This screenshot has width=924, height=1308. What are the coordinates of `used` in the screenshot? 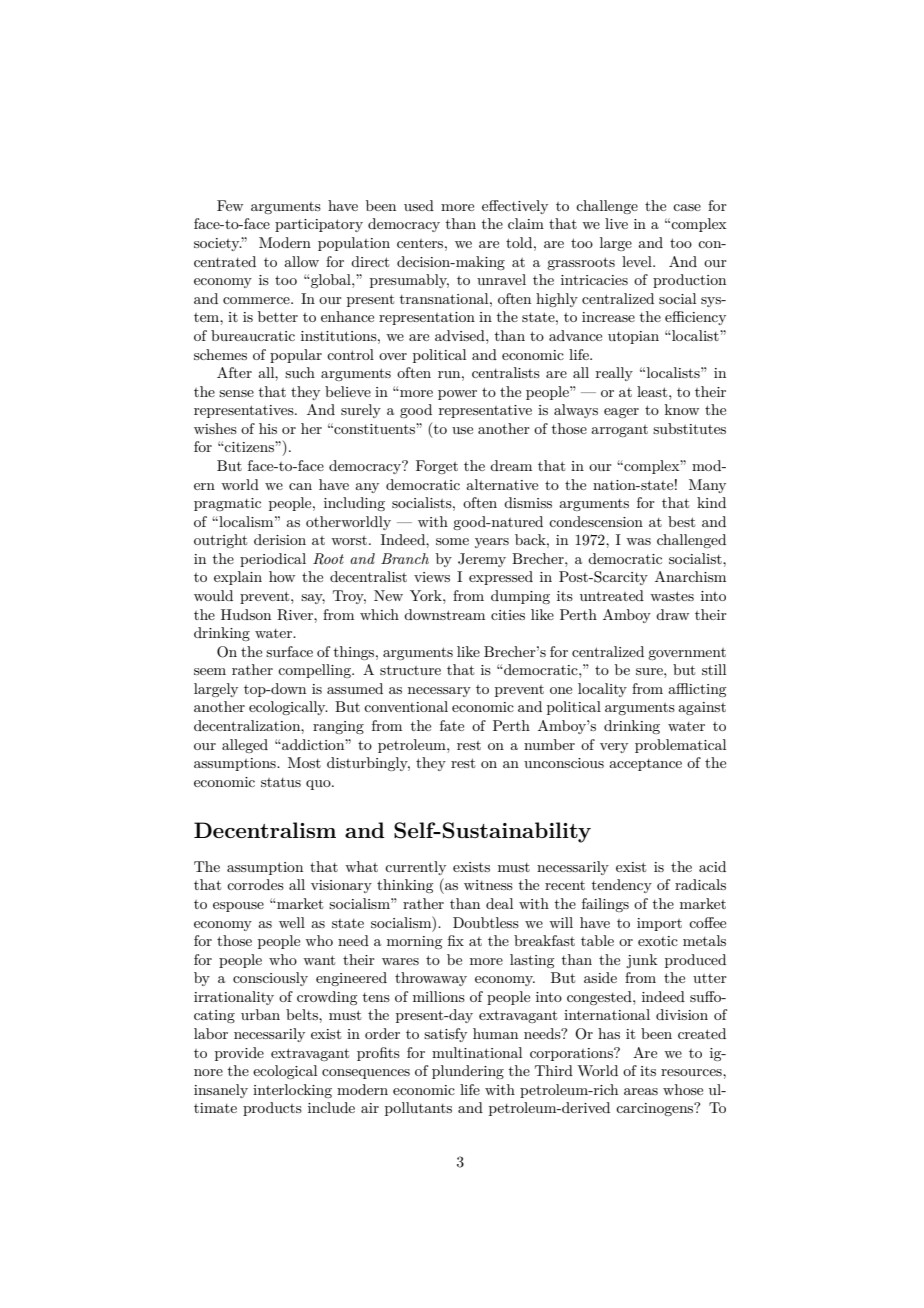 It's located at (419, 205).
